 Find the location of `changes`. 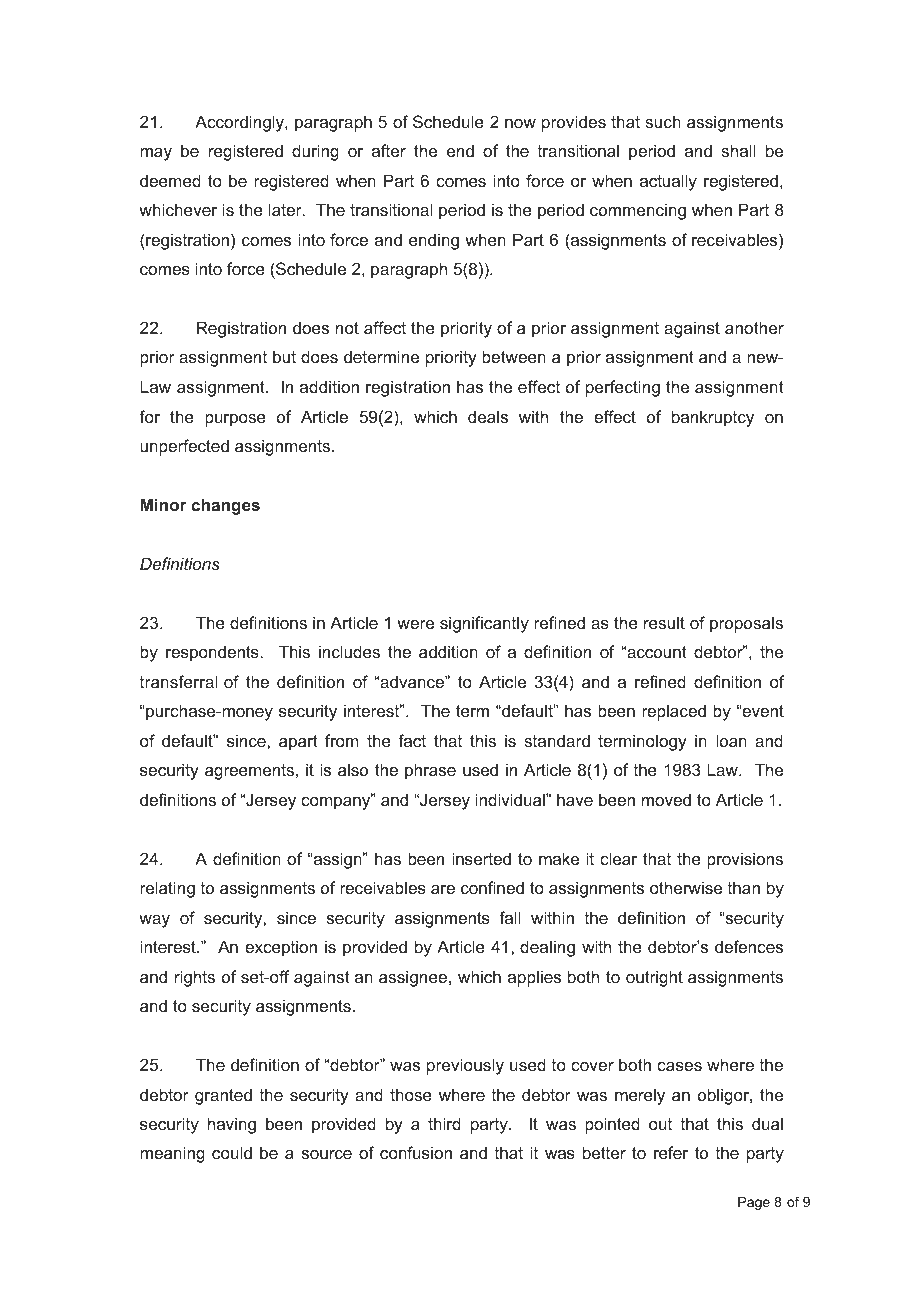

changes is located at coordinates (225, 506).
